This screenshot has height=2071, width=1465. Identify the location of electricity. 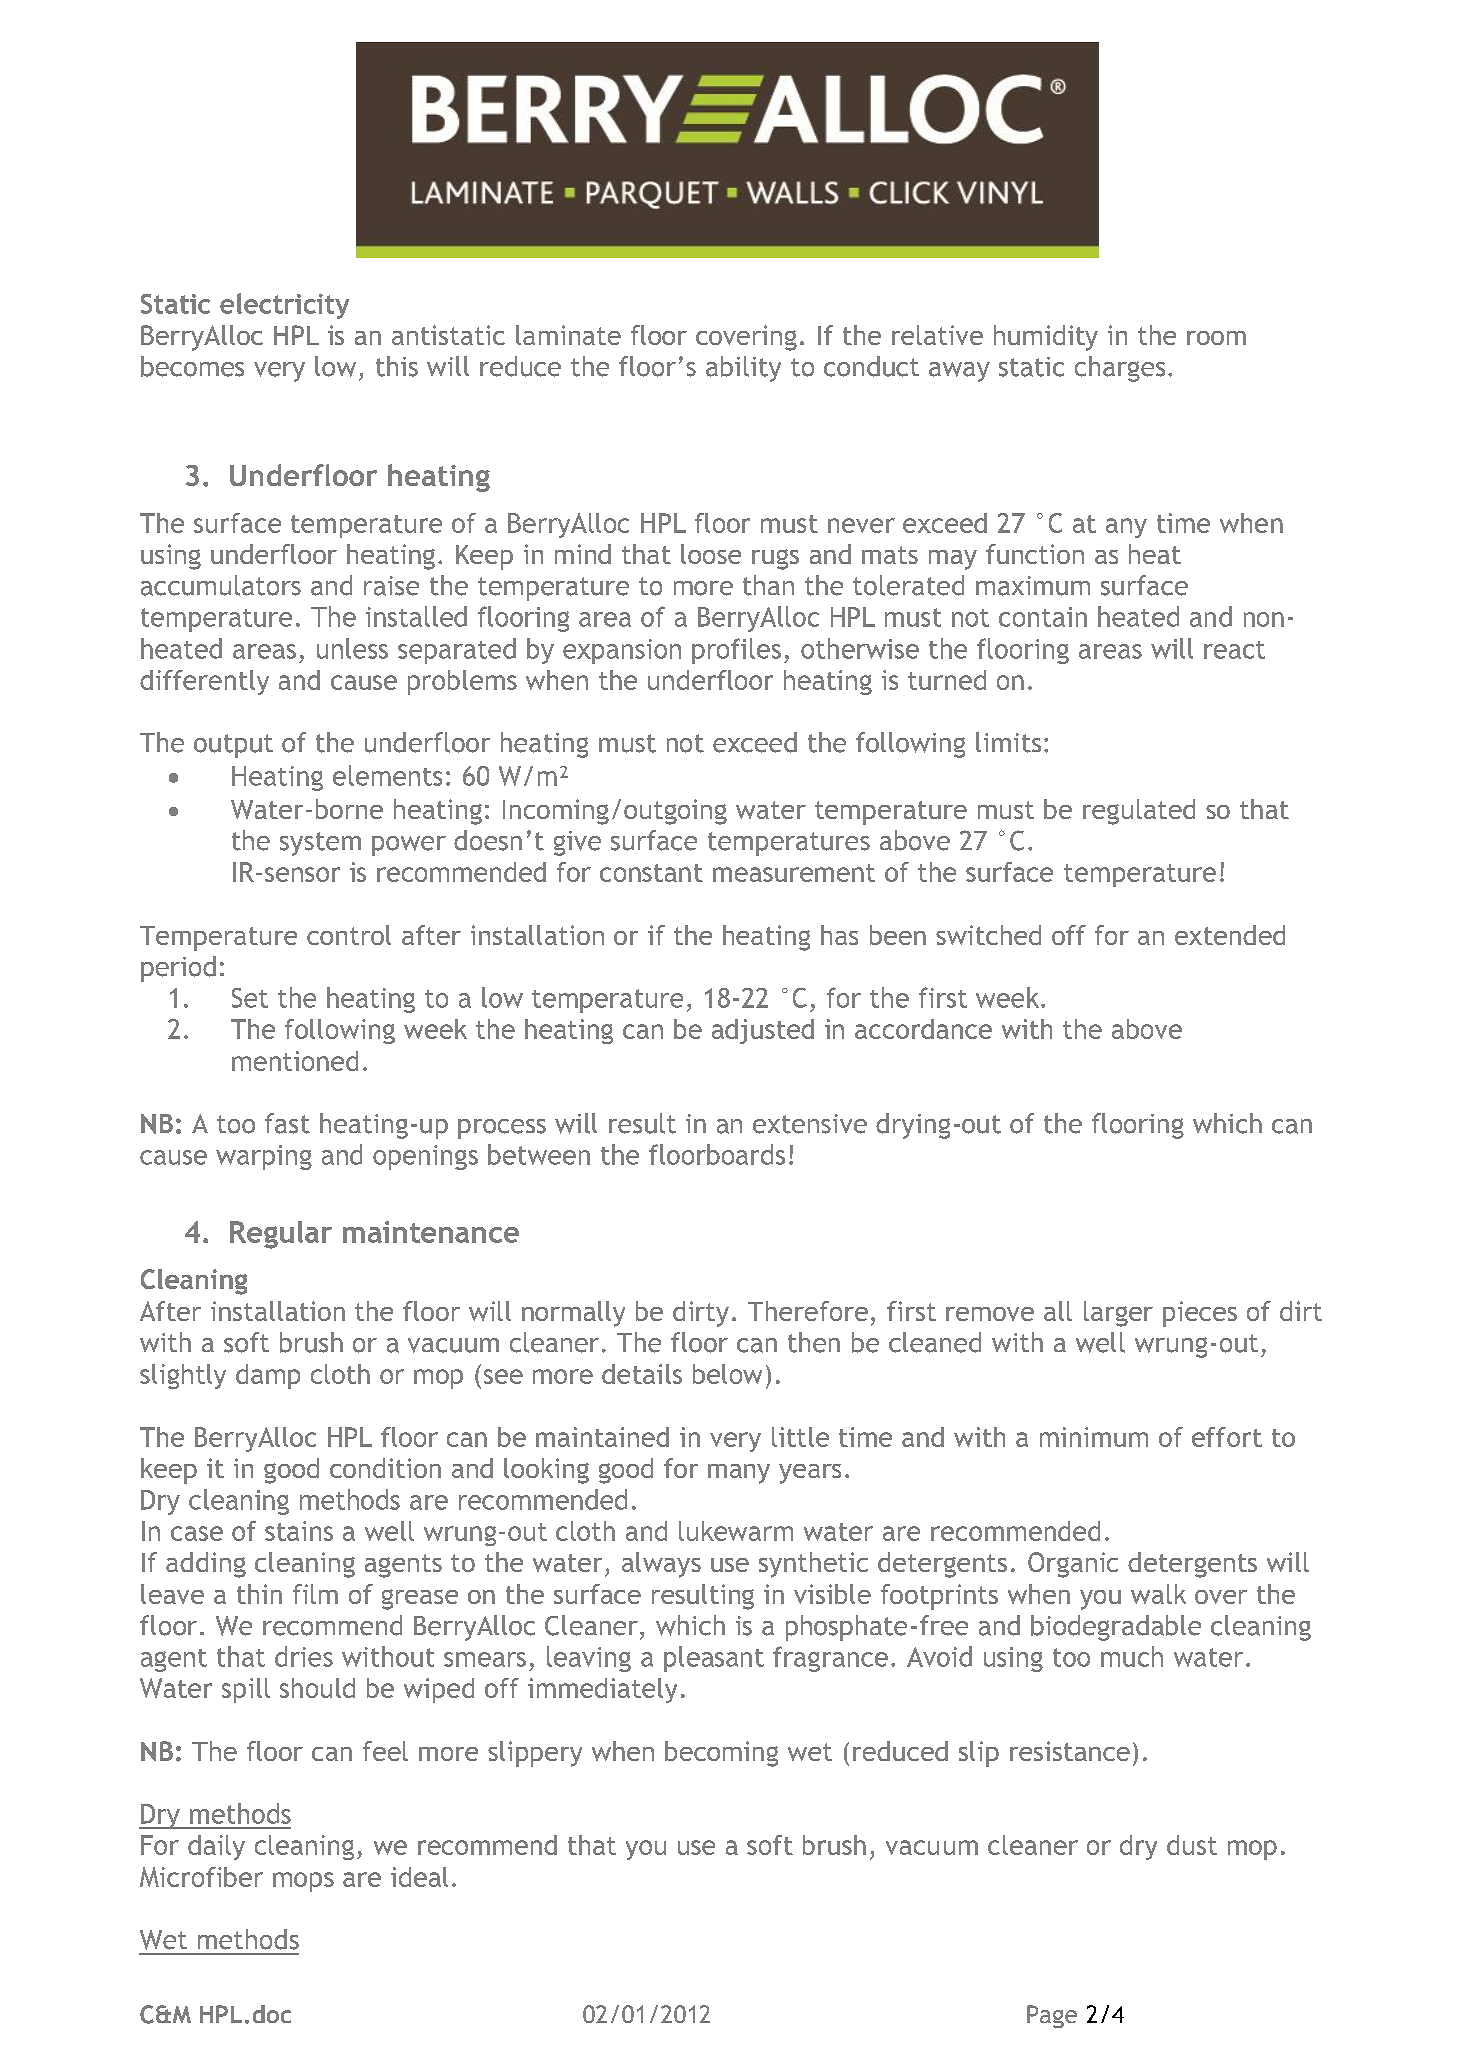
(284, 306).
